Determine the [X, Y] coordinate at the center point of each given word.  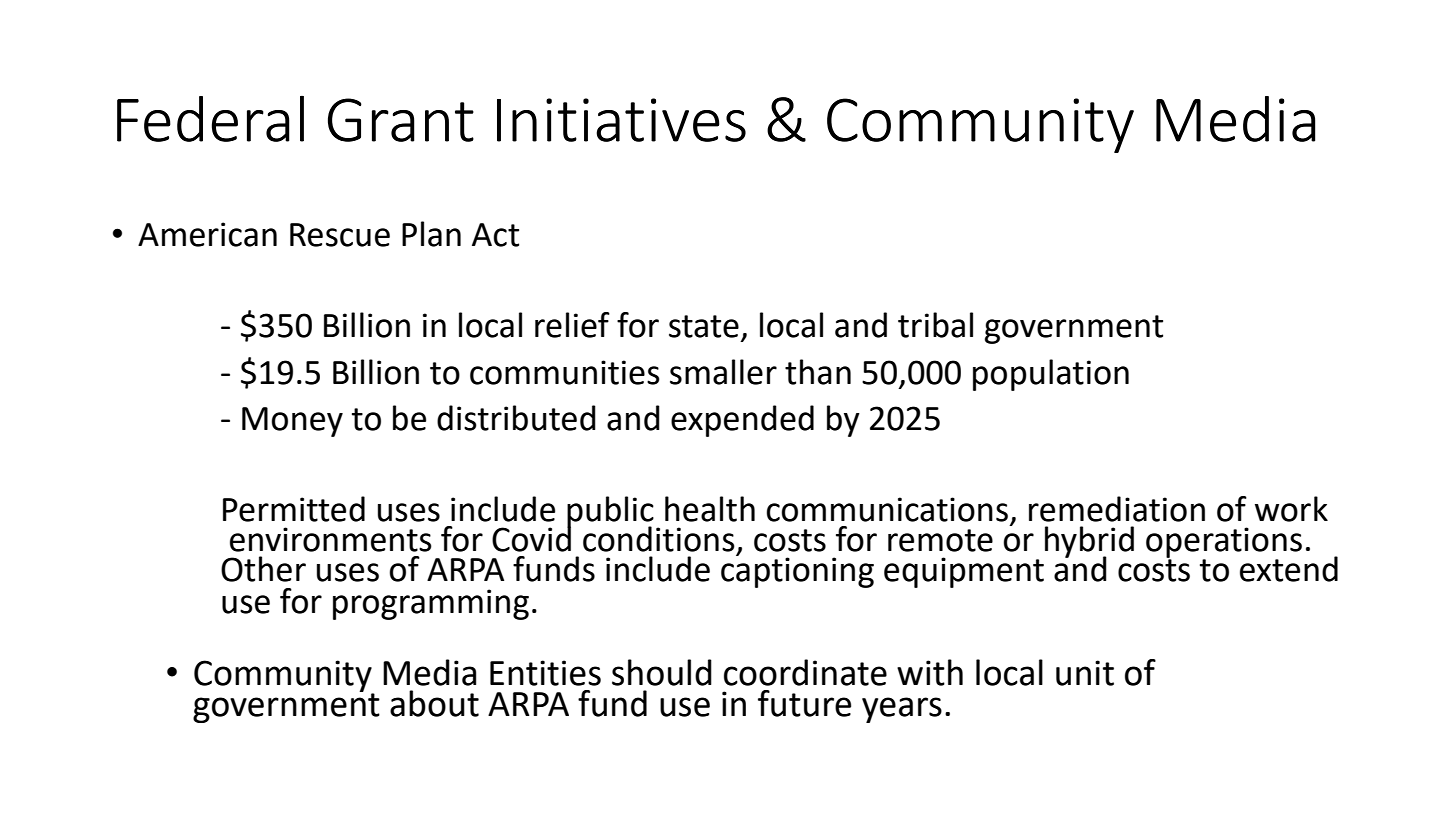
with [930, 672]
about [434, 703]
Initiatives [621, 120]
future [804, 703]
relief [572, 325]
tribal [935, 325]
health [710, 509]
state [704, 326]
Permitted [294, 509]
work [1291, 509]
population [1051, 375]
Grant [401, 120]
